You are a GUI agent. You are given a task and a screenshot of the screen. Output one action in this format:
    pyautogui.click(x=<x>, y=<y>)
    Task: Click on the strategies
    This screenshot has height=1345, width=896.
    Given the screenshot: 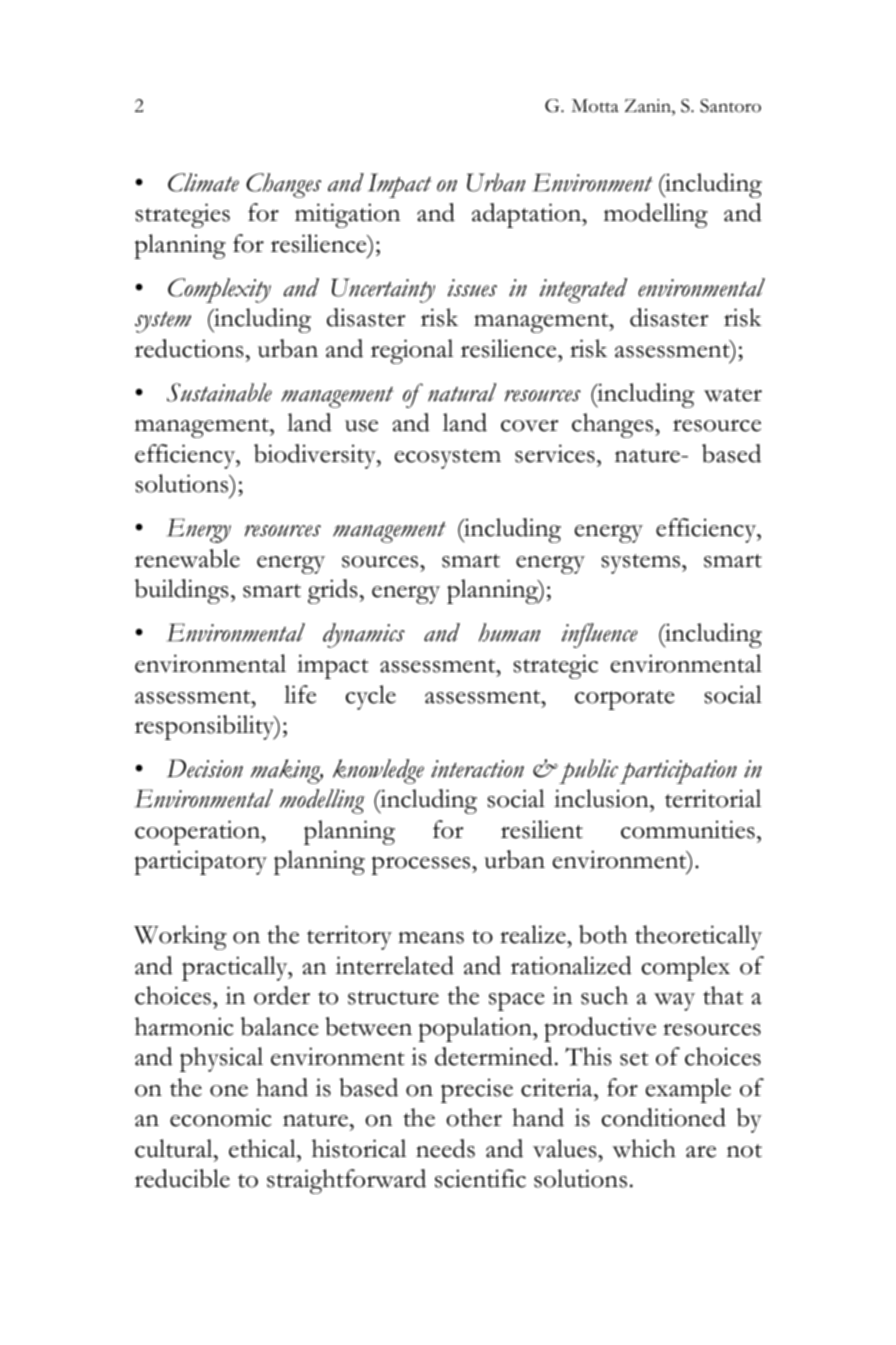 What is the action you would take?
    pyautogui.click(x=182, y=215)
